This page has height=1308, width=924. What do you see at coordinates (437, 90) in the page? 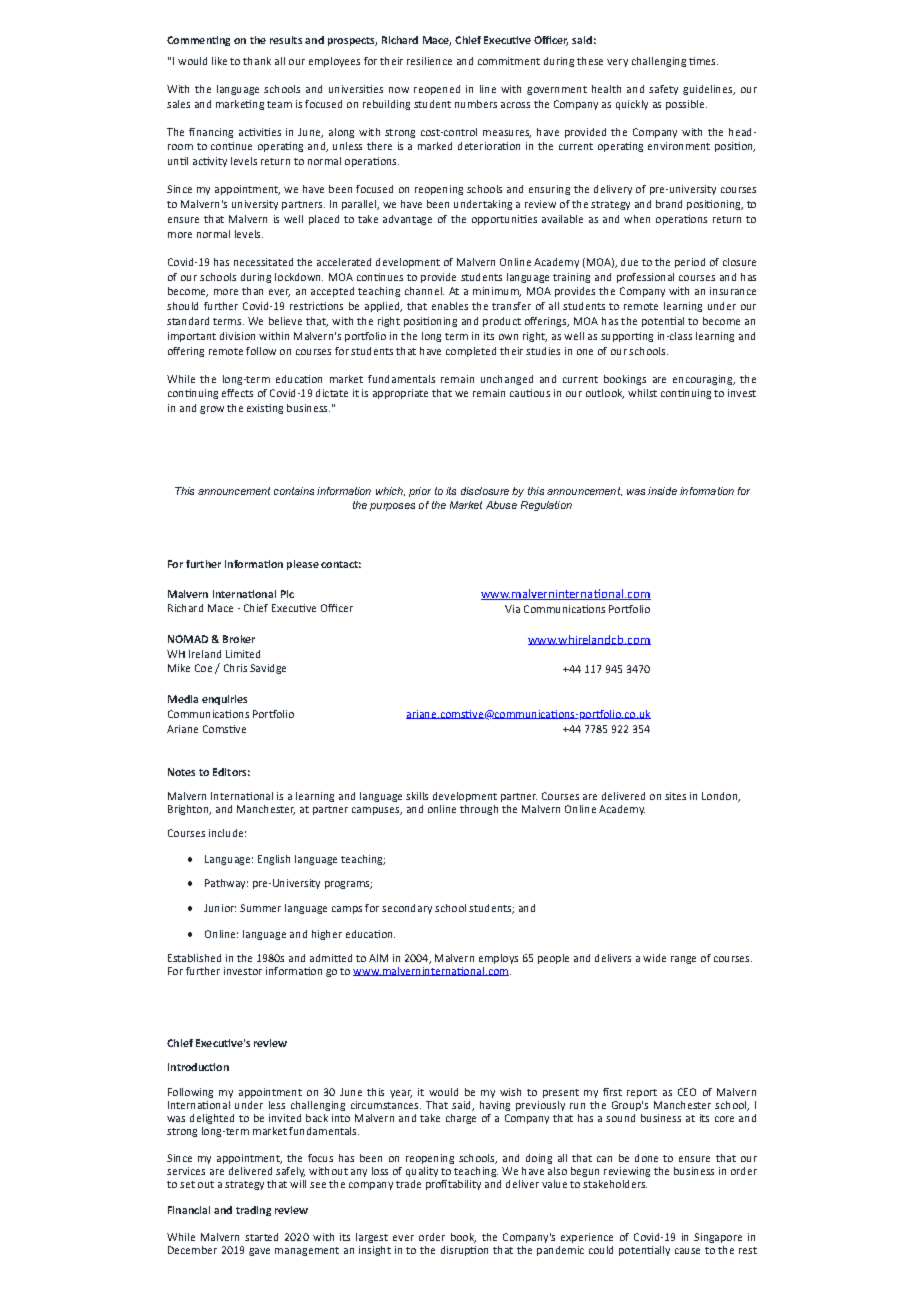
I see `reopened` at bounding box center [437, 90].
